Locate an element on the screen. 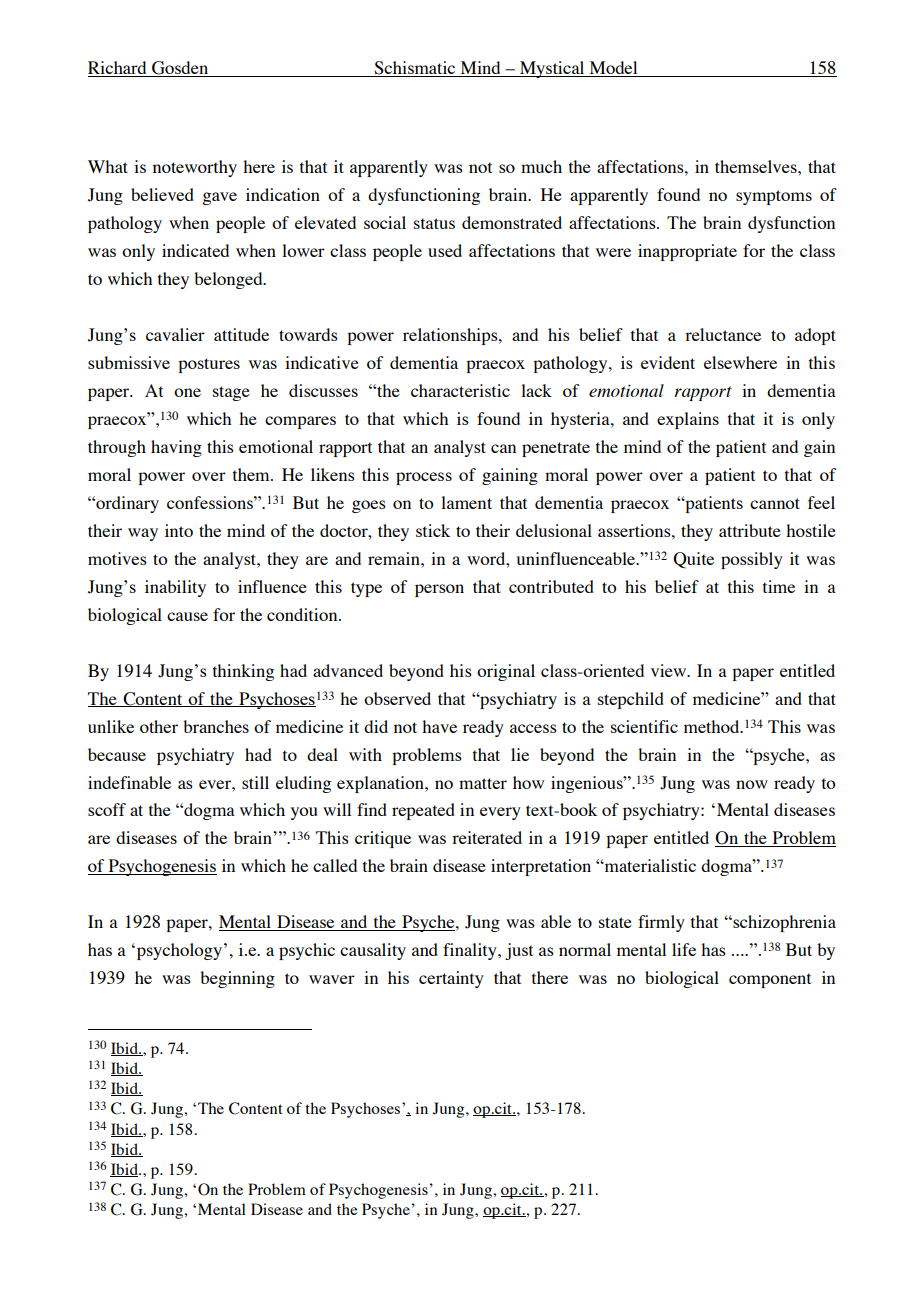  into is located at coordinates (179, 530).
